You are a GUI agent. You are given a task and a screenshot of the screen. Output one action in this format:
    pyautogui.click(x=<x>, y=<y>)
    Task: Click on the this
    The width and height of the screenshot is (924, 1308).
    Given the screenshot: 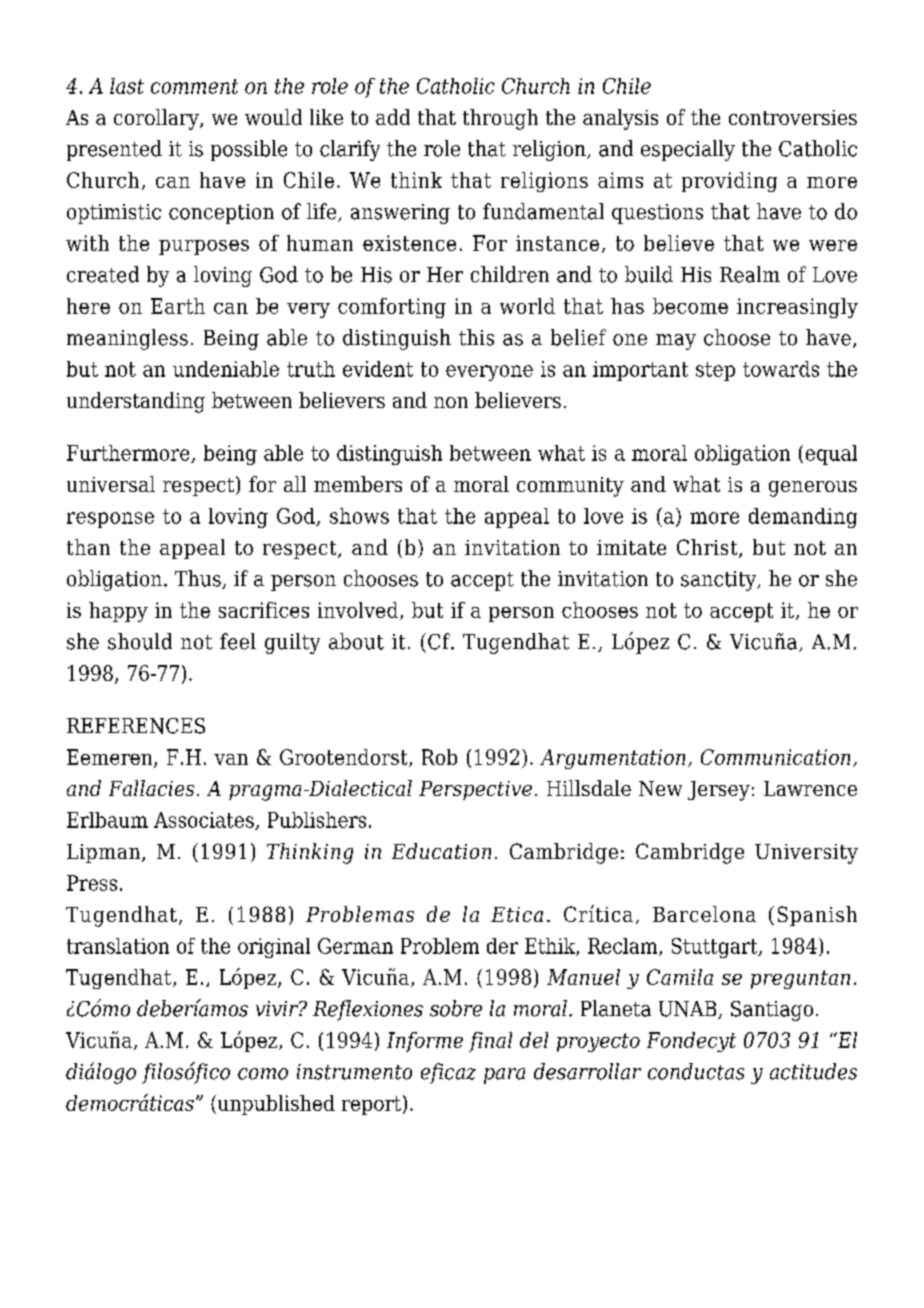 What is the action you would take?
    pyautogui.click(x=476, y=337)
